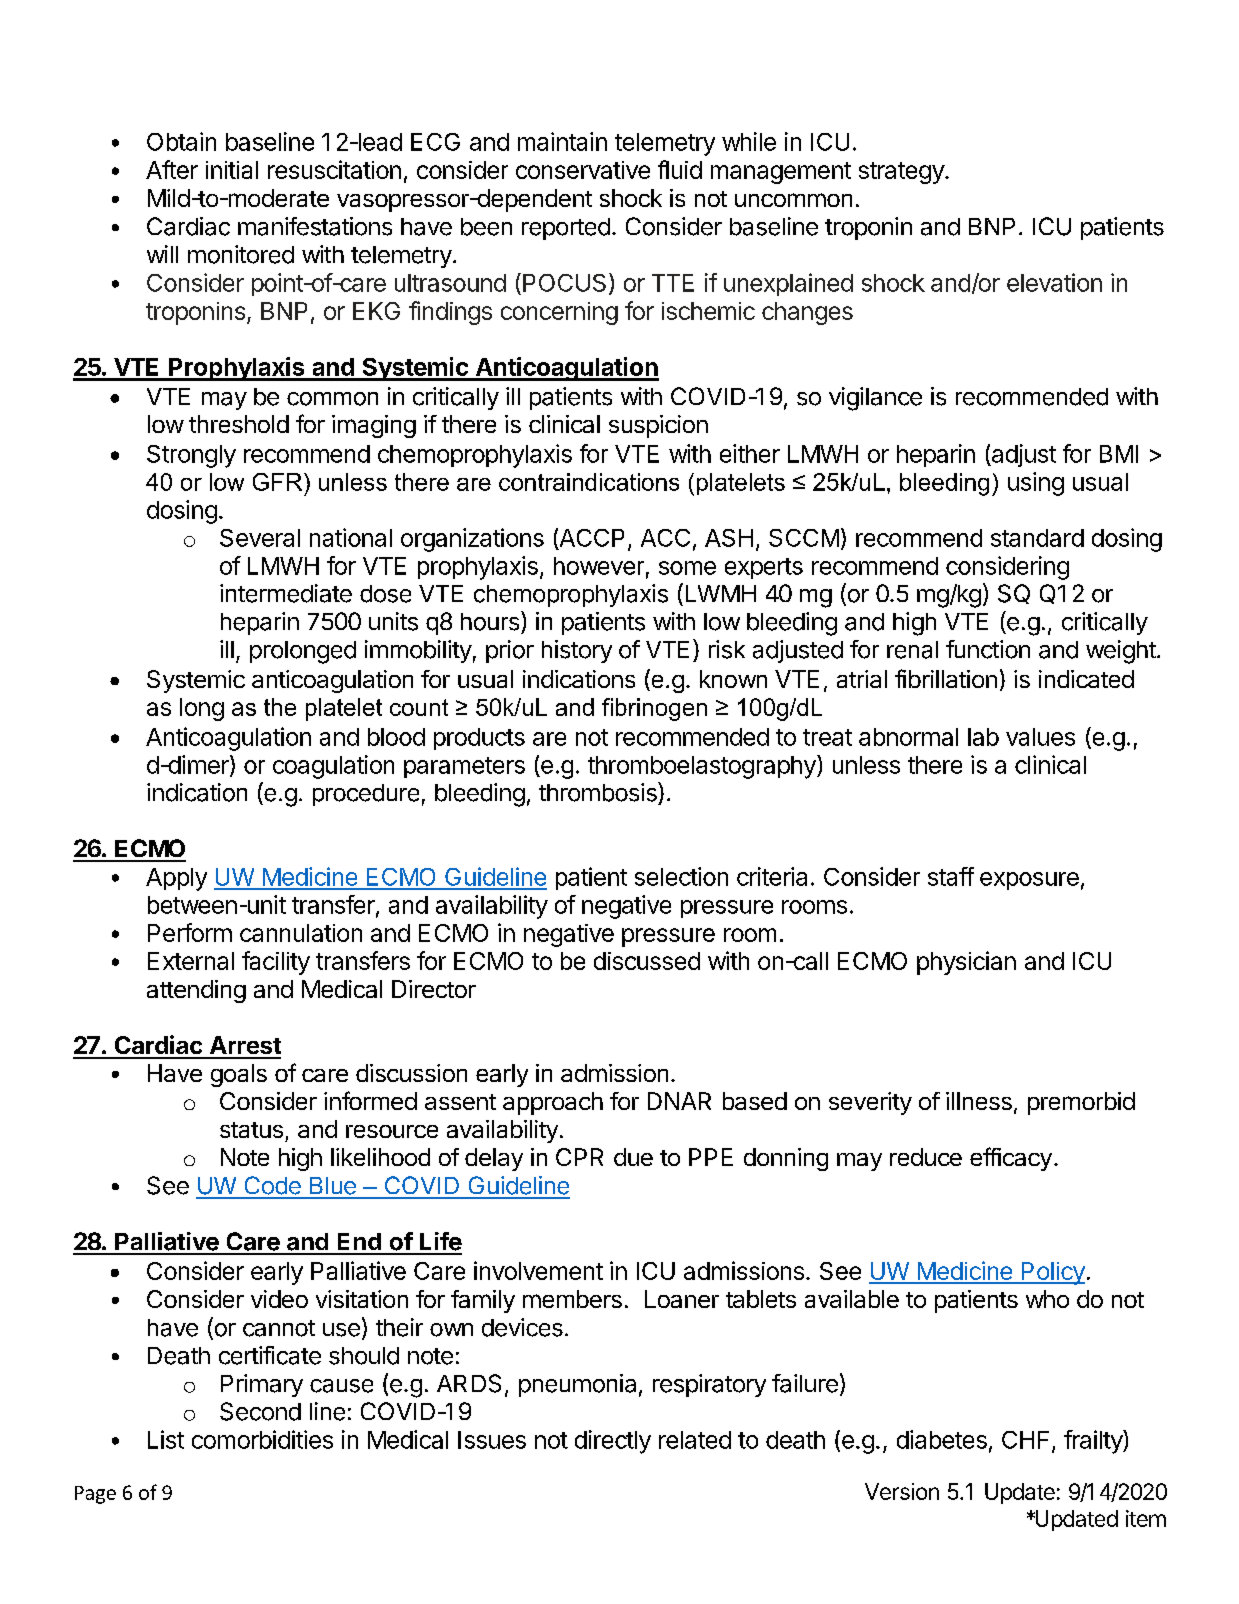  What do you see at coordinates (613, 1442) in the document?
I see `directly` at bounding box center [613, 1442].
